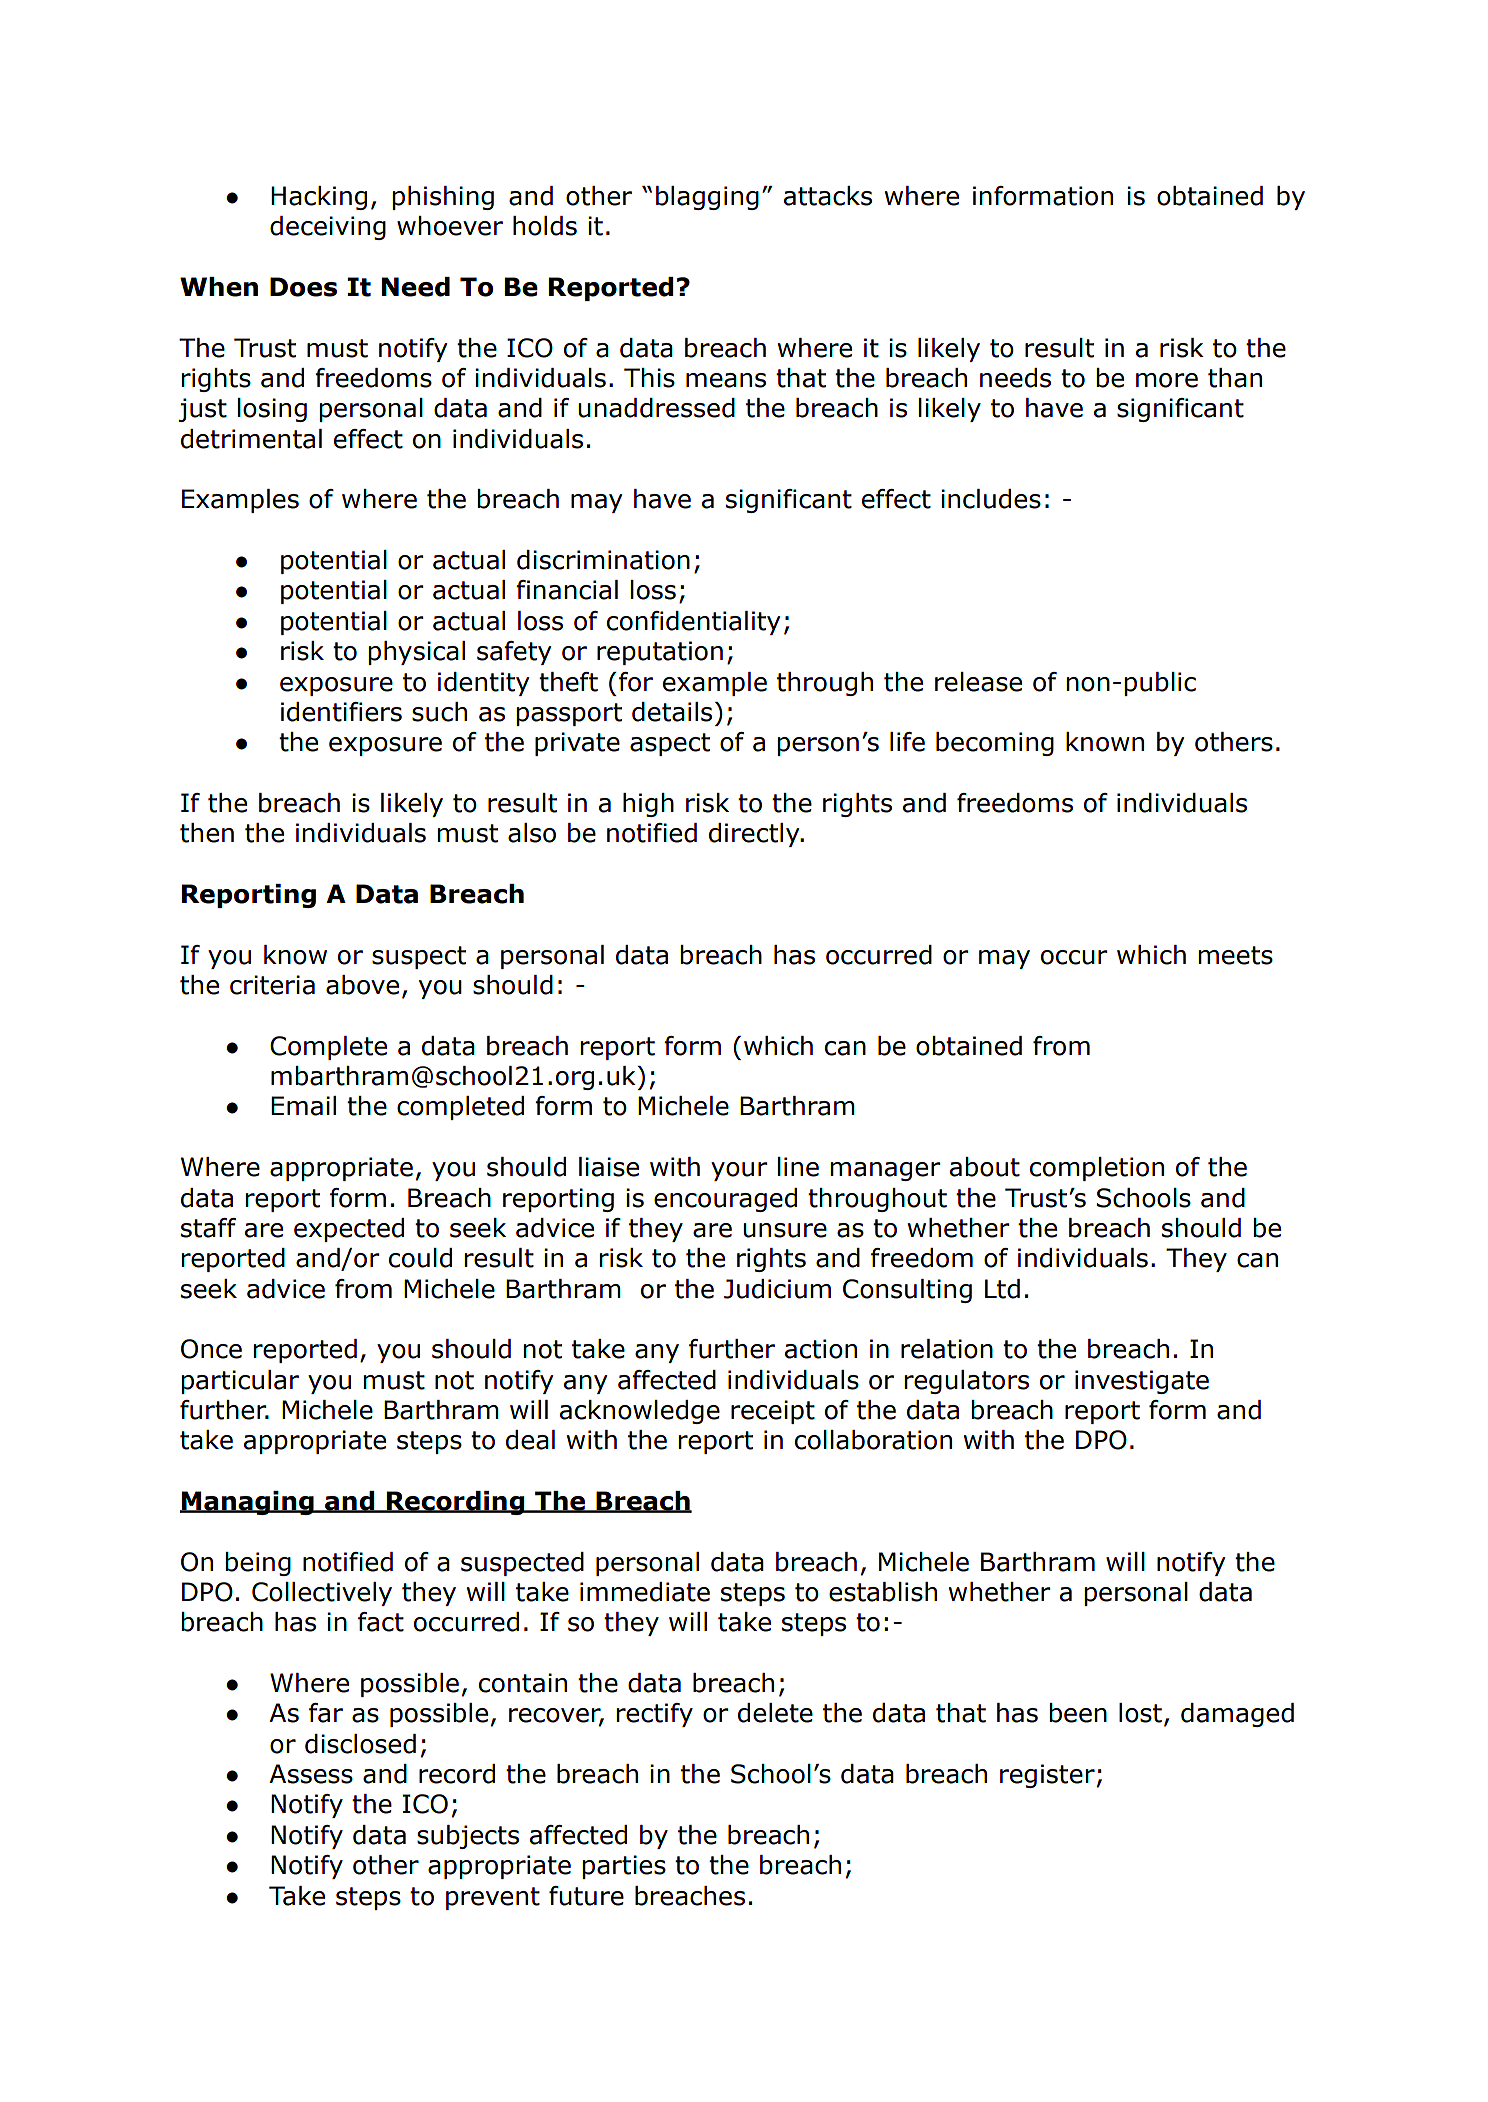  Describe the element at coordinates (821, 1349) in the screenshot. I see `action` at that location.
